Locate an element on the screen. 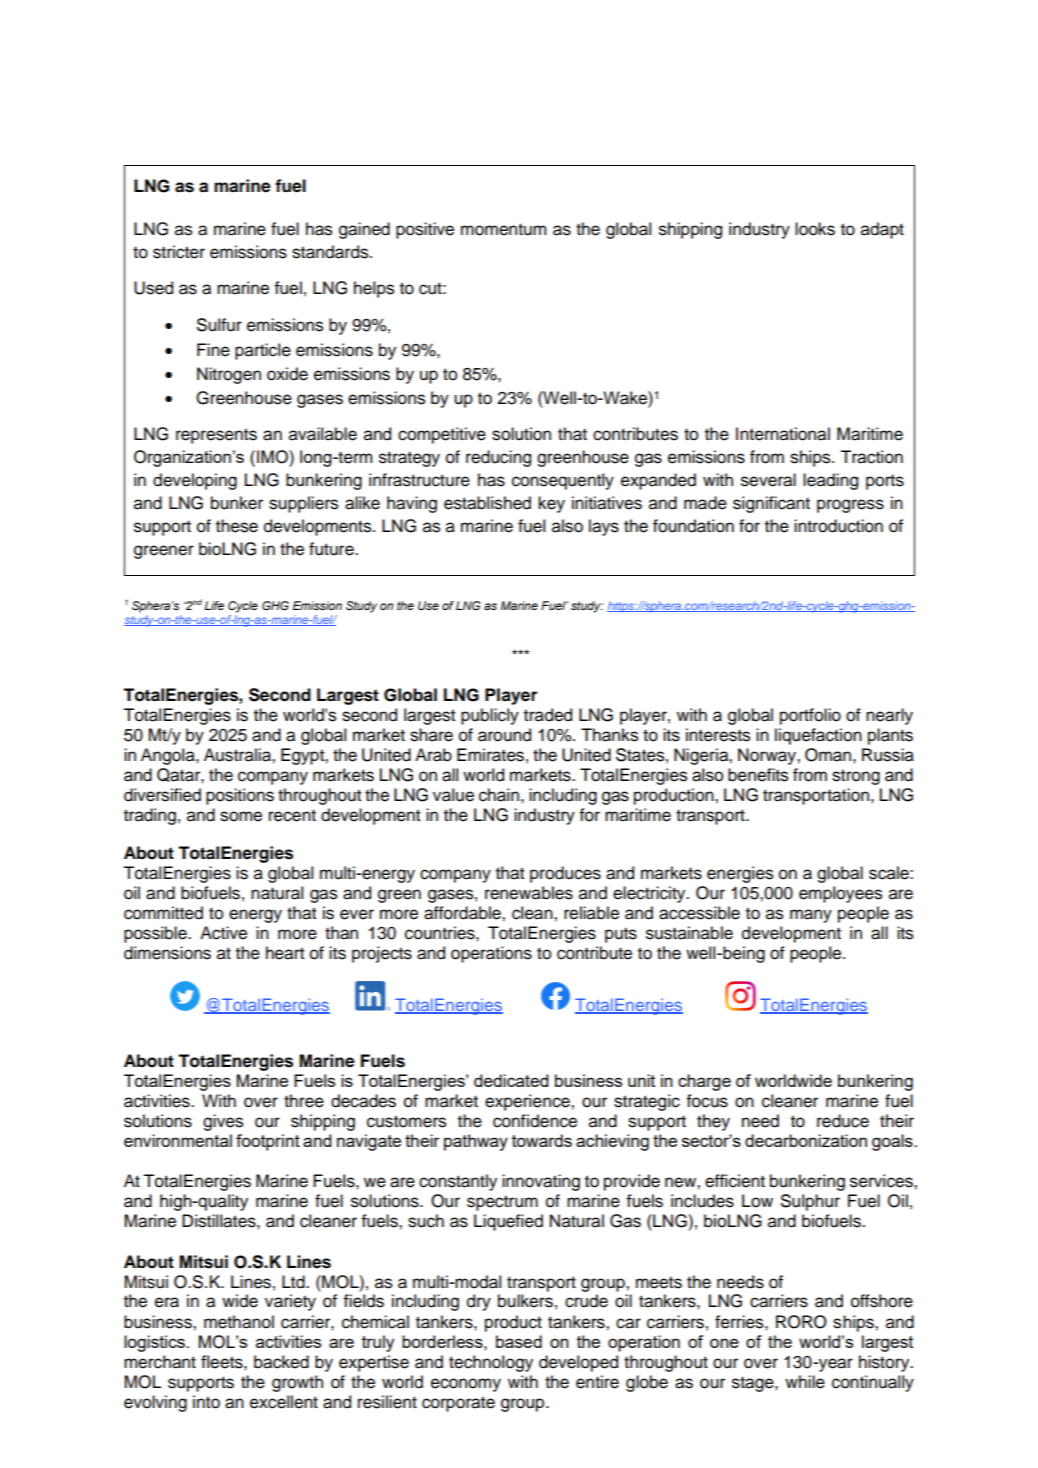 This screenshot has height=1468, width=1038. backed is located at coordinates (281, 1362).
